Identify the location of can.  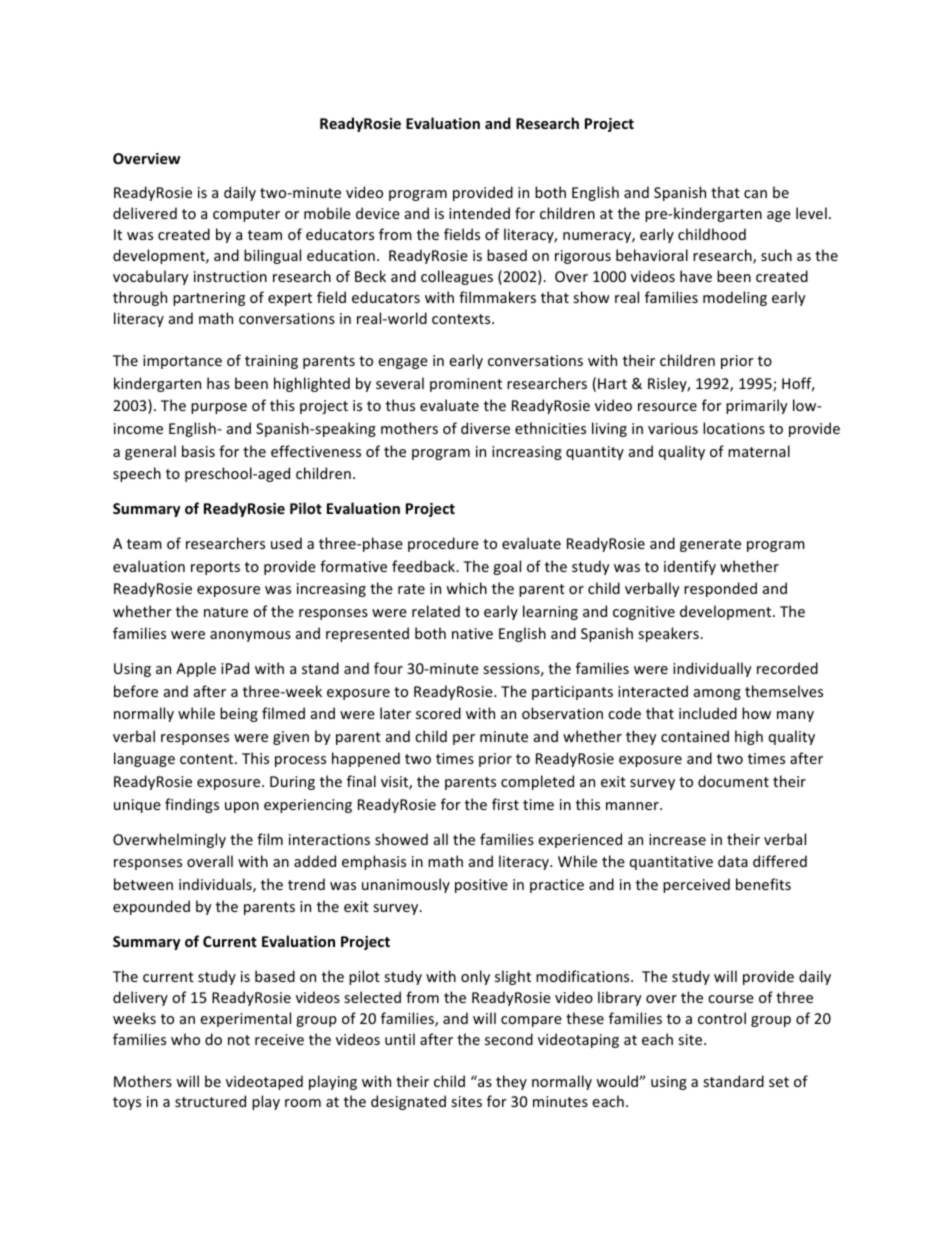
(755, 194).
